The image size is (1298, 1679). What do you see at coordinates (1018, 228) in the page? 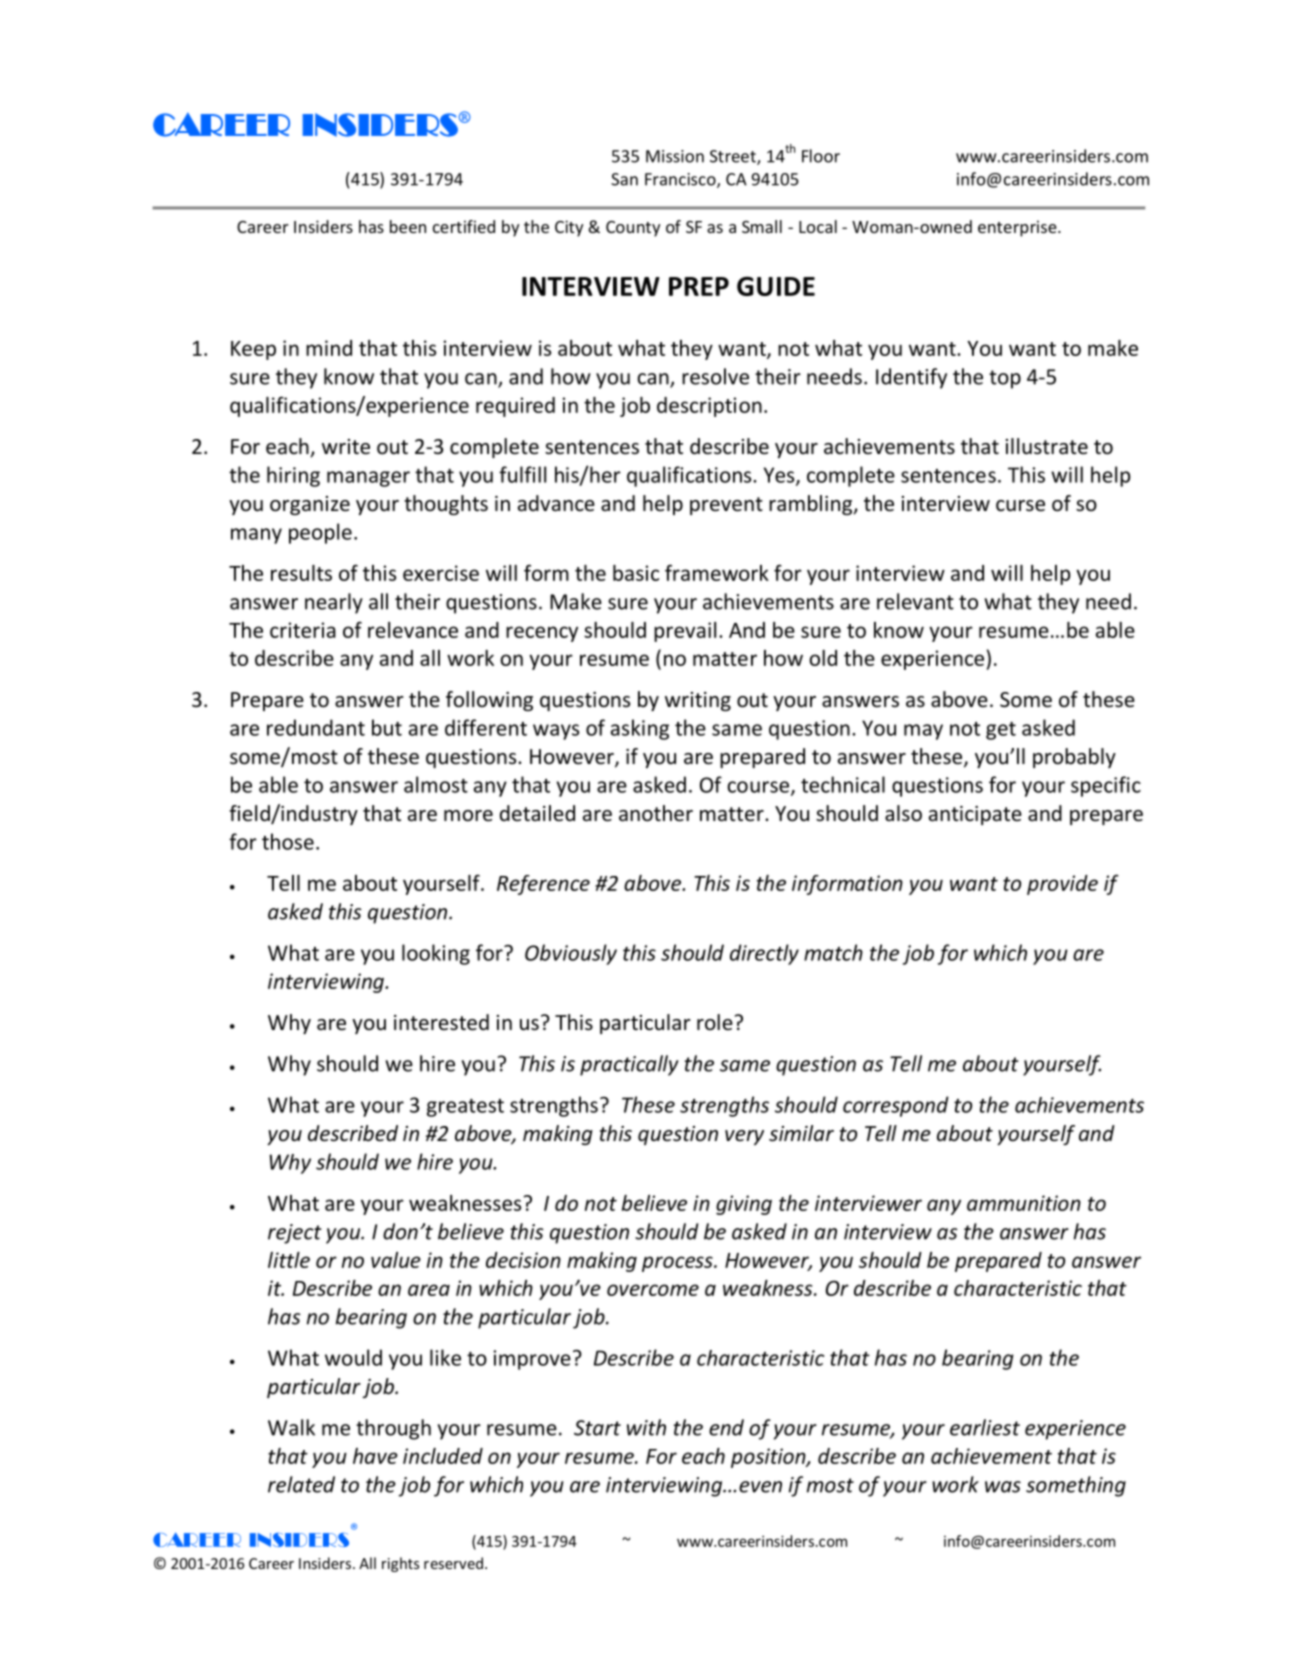
I see `enterprise` at bounding box center [1018, 228].
